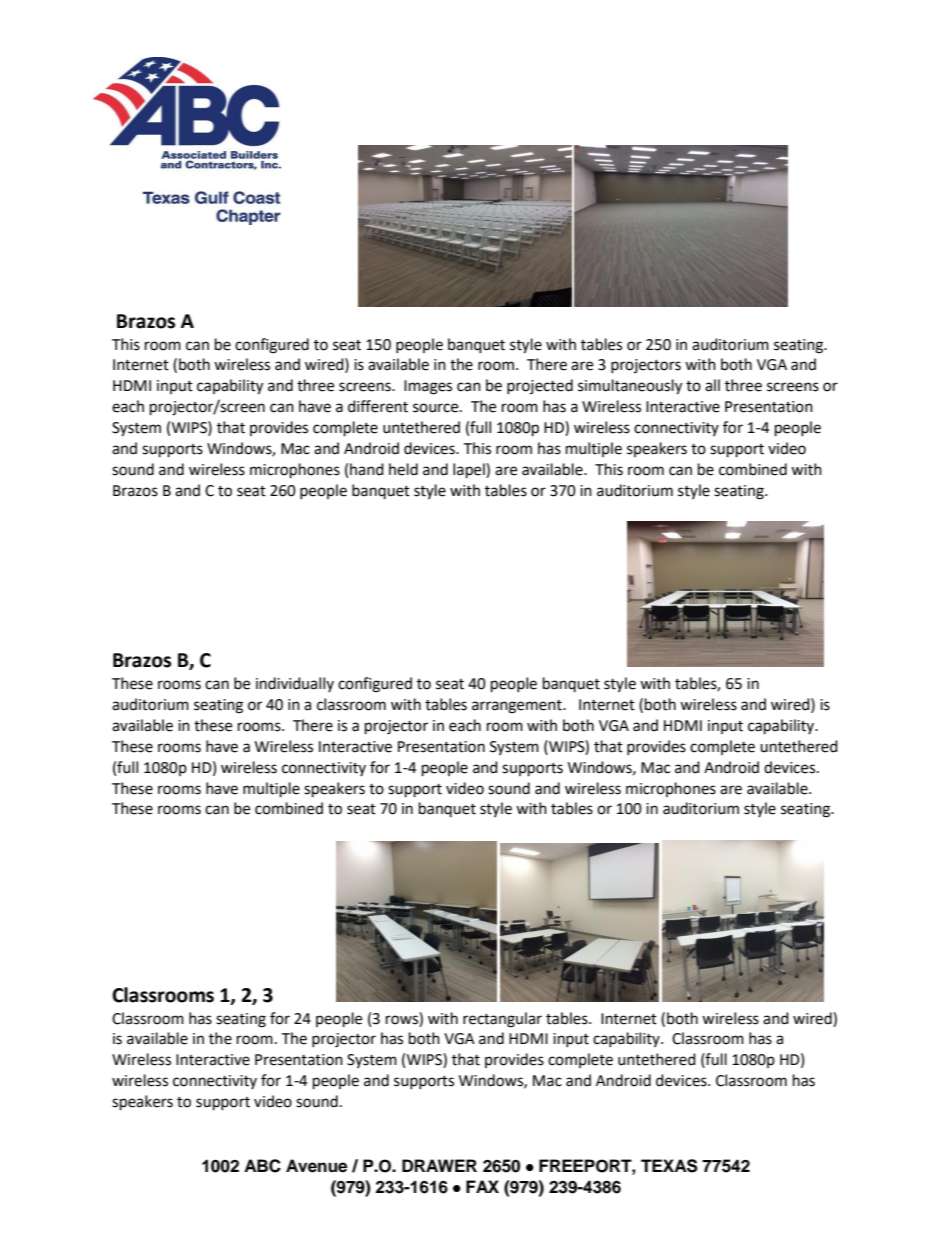 This page has height=1233, width=952. What do you see at coordinates (428, 387) in the page?
I see `Images` at bounding box center [428, 387].
